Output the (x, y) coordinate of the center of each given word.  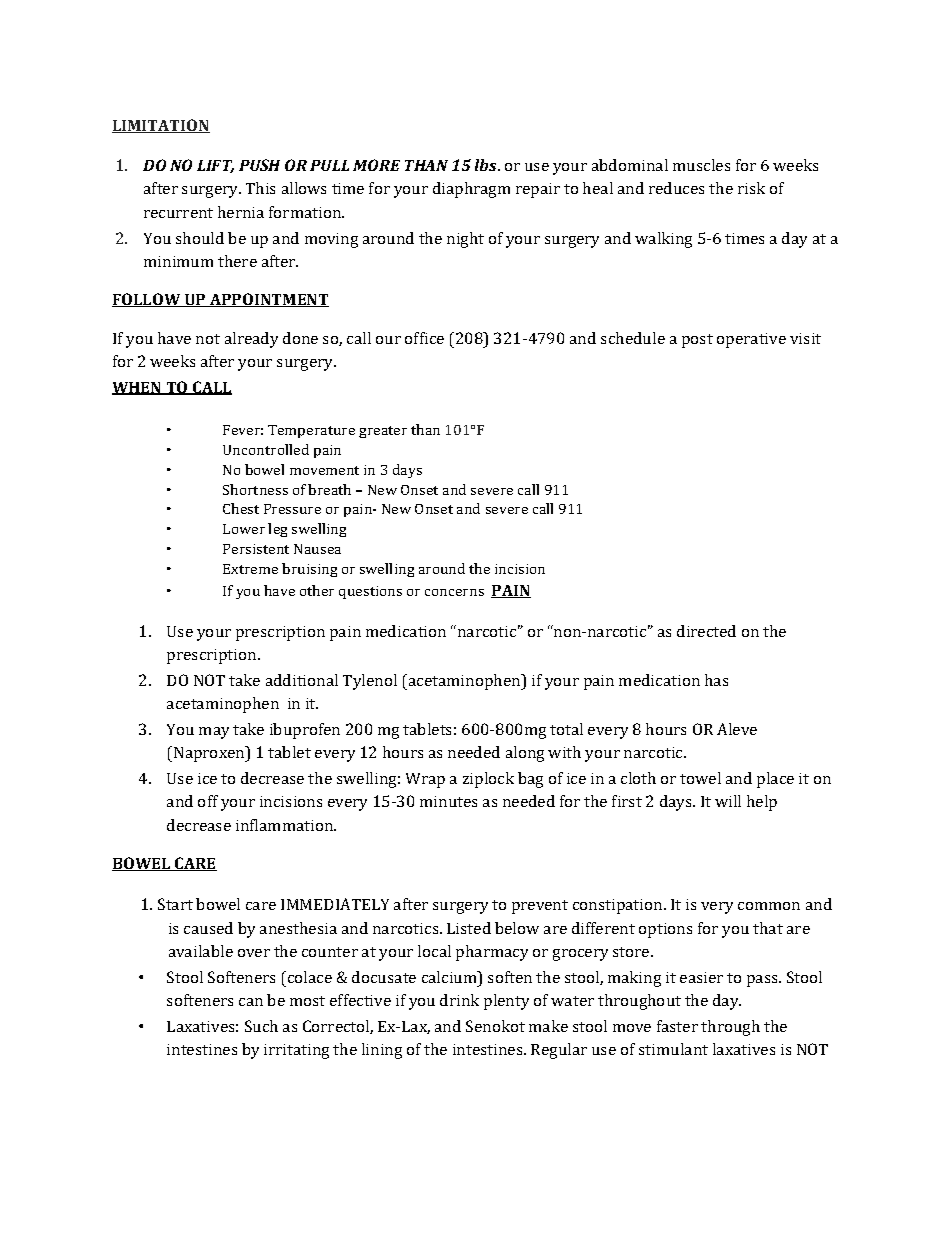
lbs (487, 165)
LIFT (215, 166)
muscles (701, 165)
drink (459, 1000)
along (525, 754)
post (697, 341)
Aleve (737, 729)
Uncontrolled (266, 449)
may (214, 733)
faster (677, 1026)
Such (261, 1026)
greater (383, 432)
